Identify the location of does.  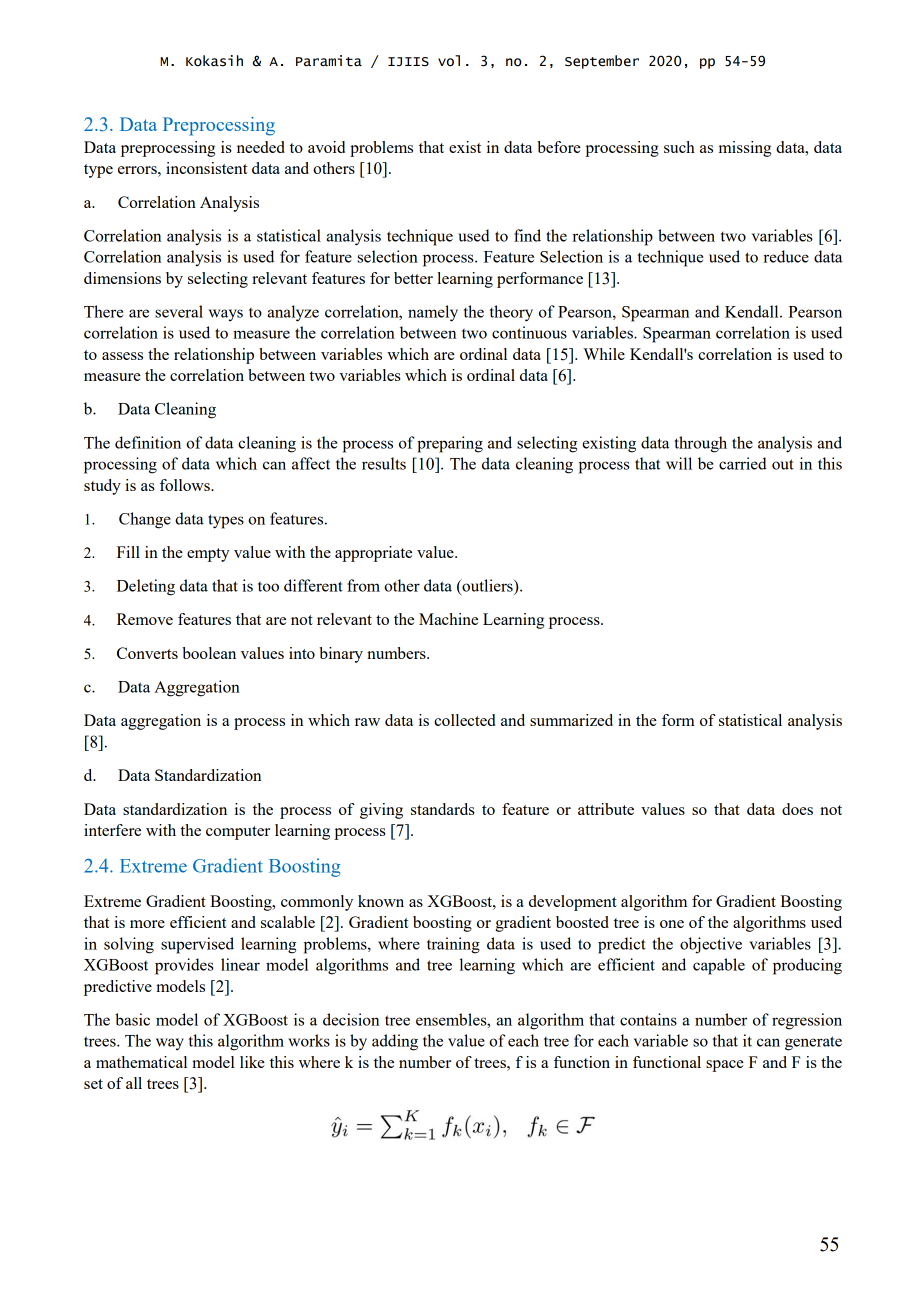
(797, 809).
